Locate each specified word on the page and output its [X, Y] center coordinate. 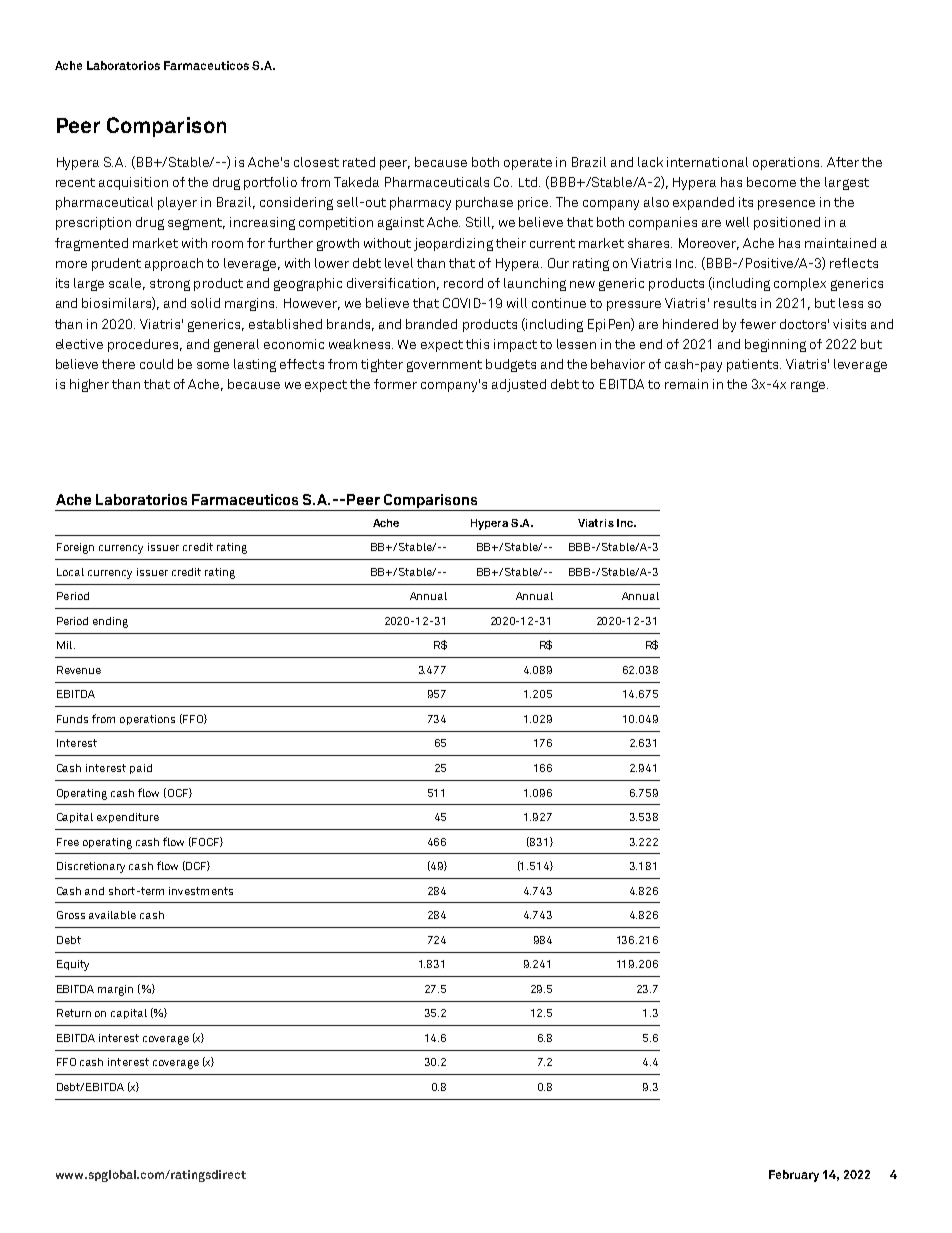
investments [201, 891]
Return [74, 1013]
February [794, 1176]
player [177, 203]
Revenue [79, 670]
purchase [484, 203]
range [809, 386]
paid [141, 769]
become [771, 182]
